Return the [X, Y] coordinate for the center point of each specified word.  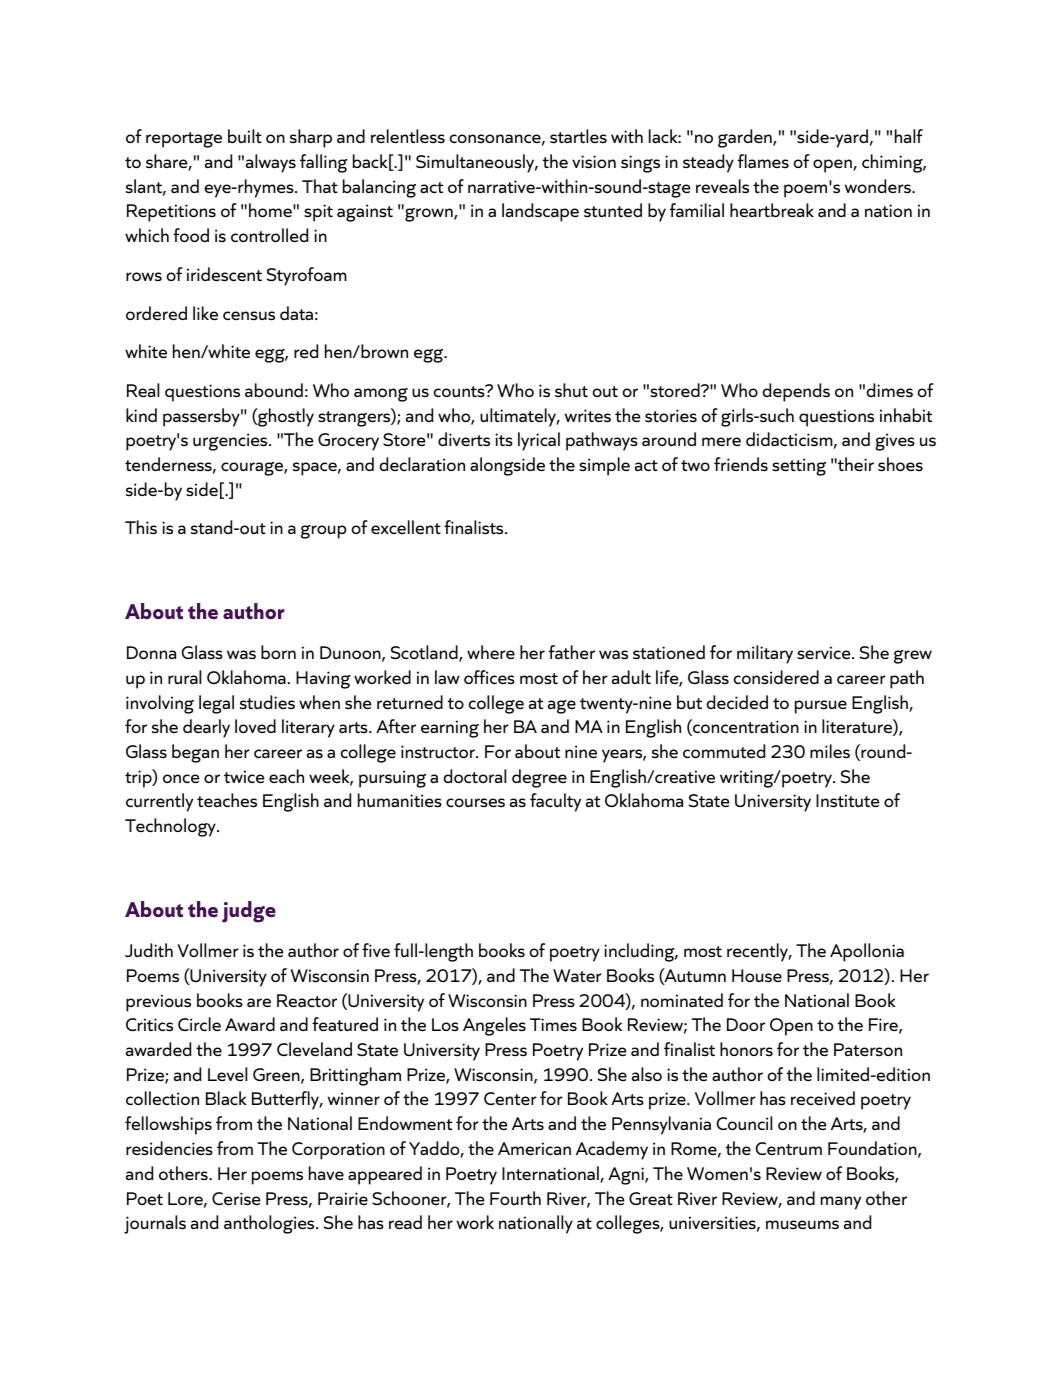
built [245, 136]
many [841, 1203]
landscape [540, 212]
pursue [821, 707]
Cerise [236, 1199]
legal [216, 704]
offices [489, 677]
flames [763, 161]
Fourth [515, 1198]
